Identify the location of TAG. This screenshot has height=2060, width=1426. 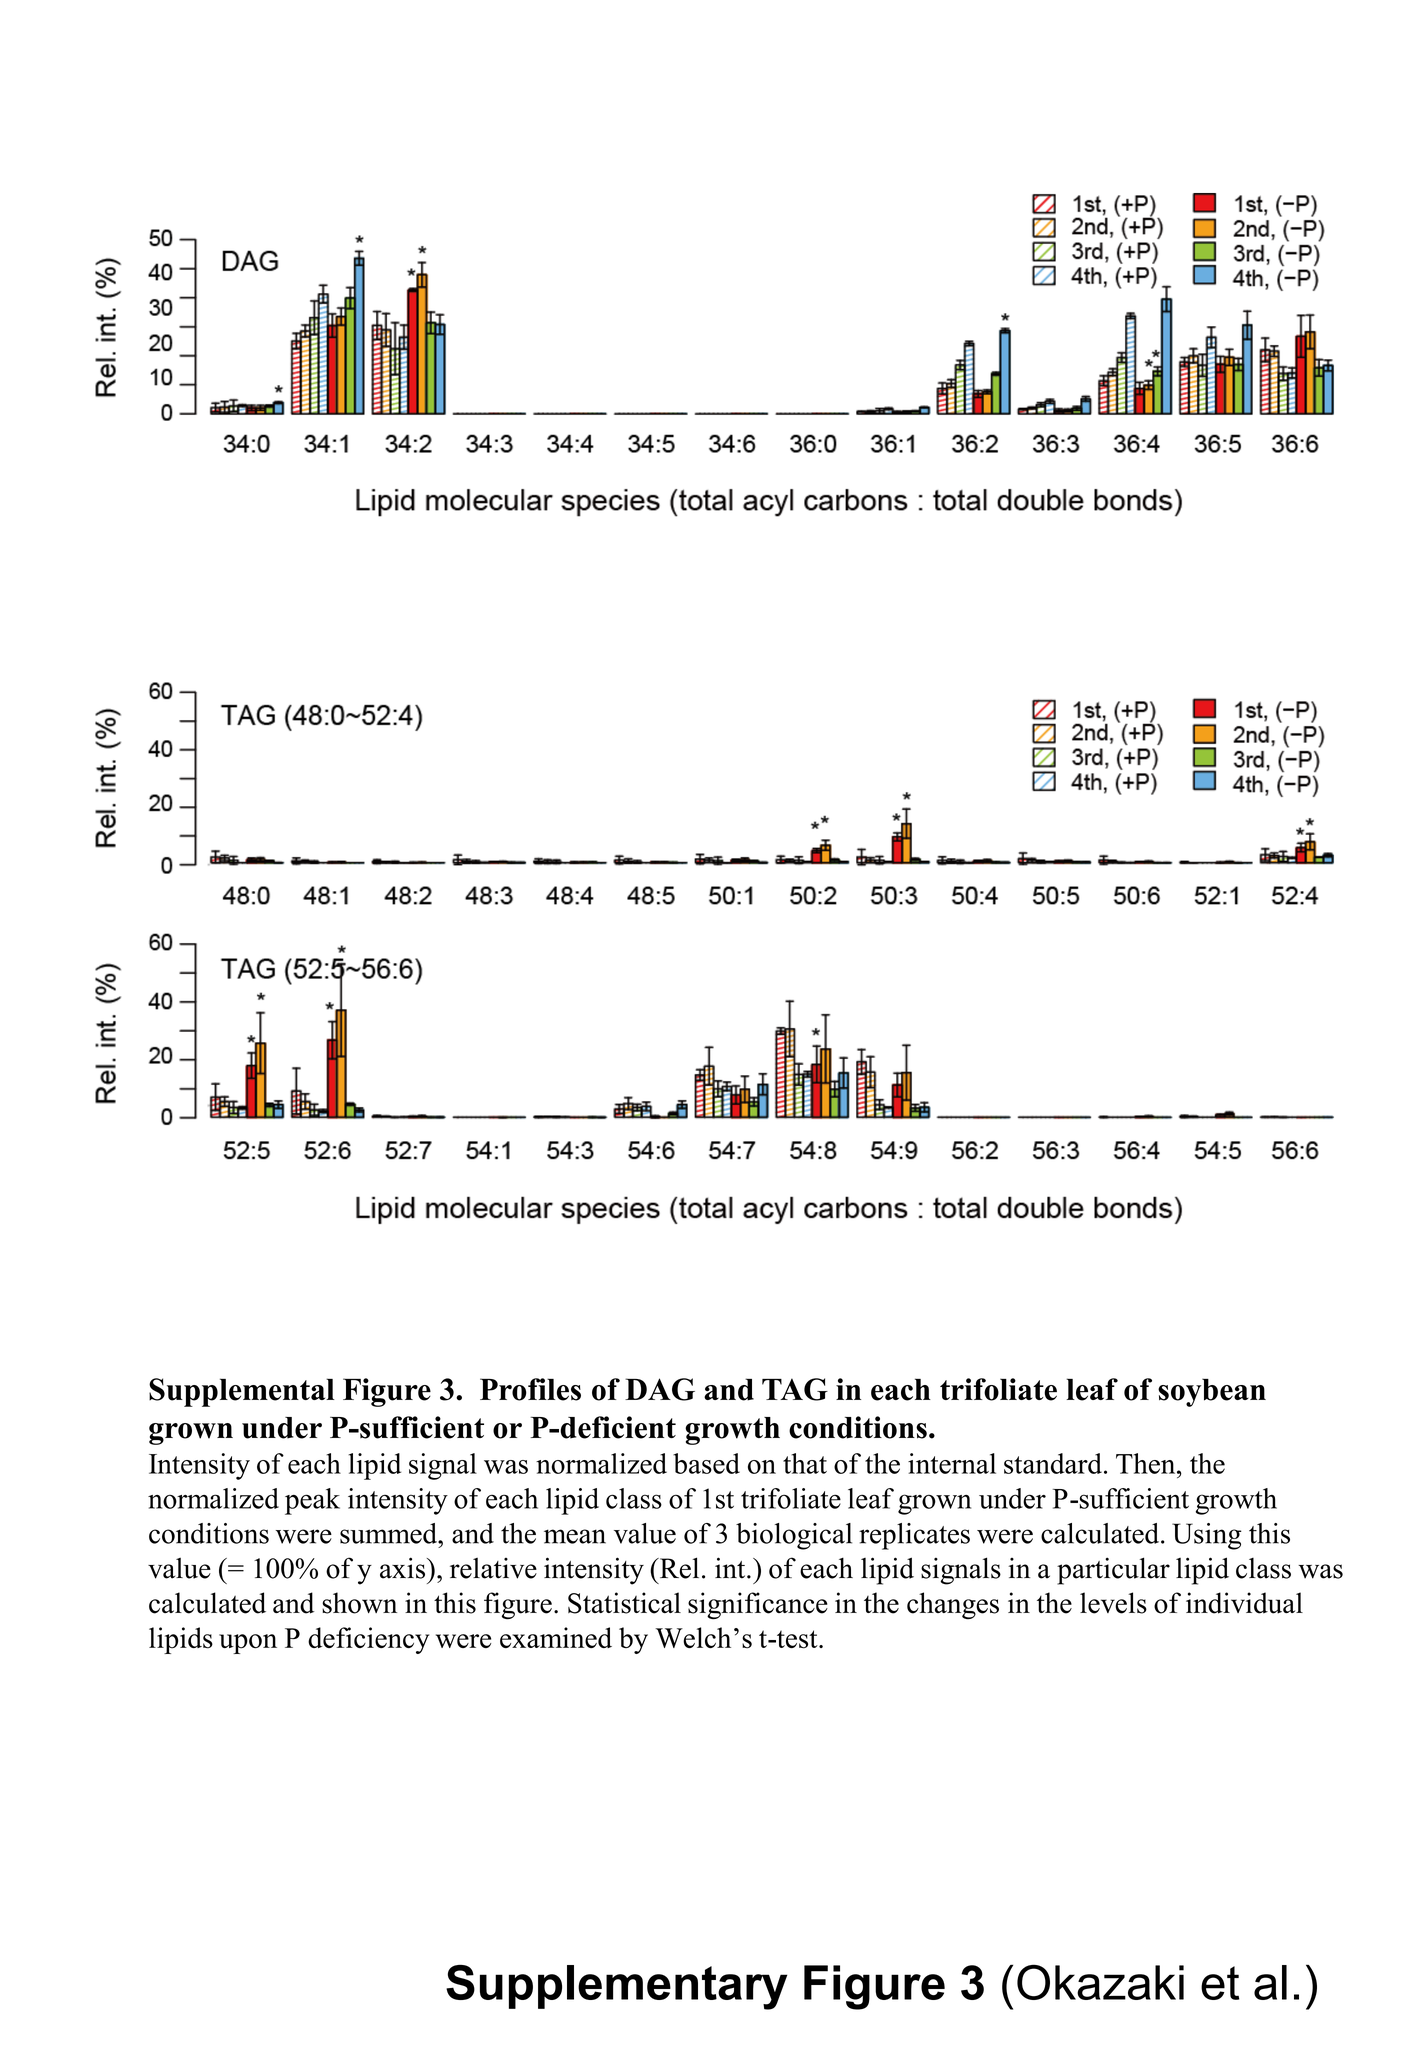
(795, 1389).
